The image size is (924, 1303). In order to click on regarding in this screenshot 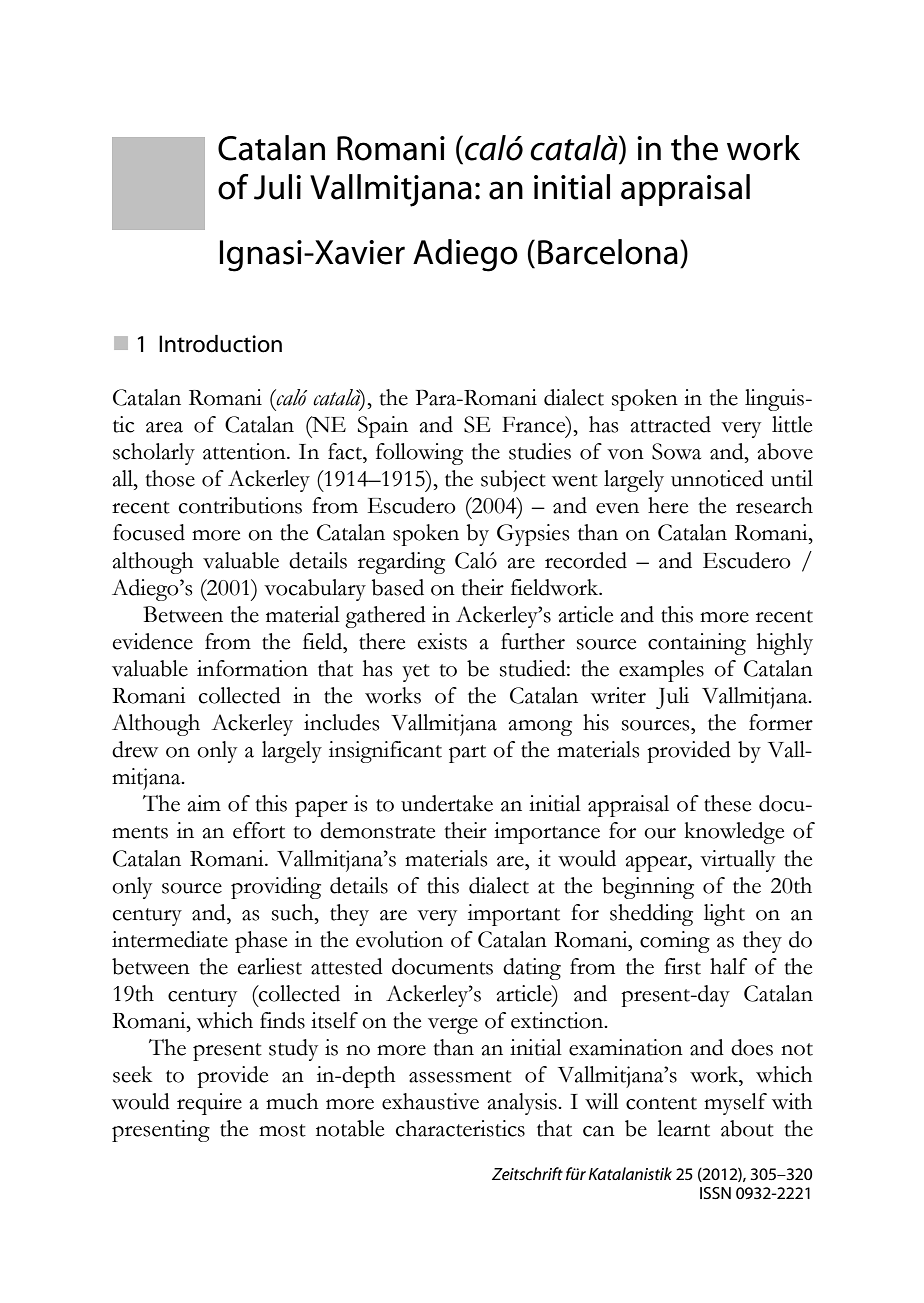, I will do `click(401, 563)`.
